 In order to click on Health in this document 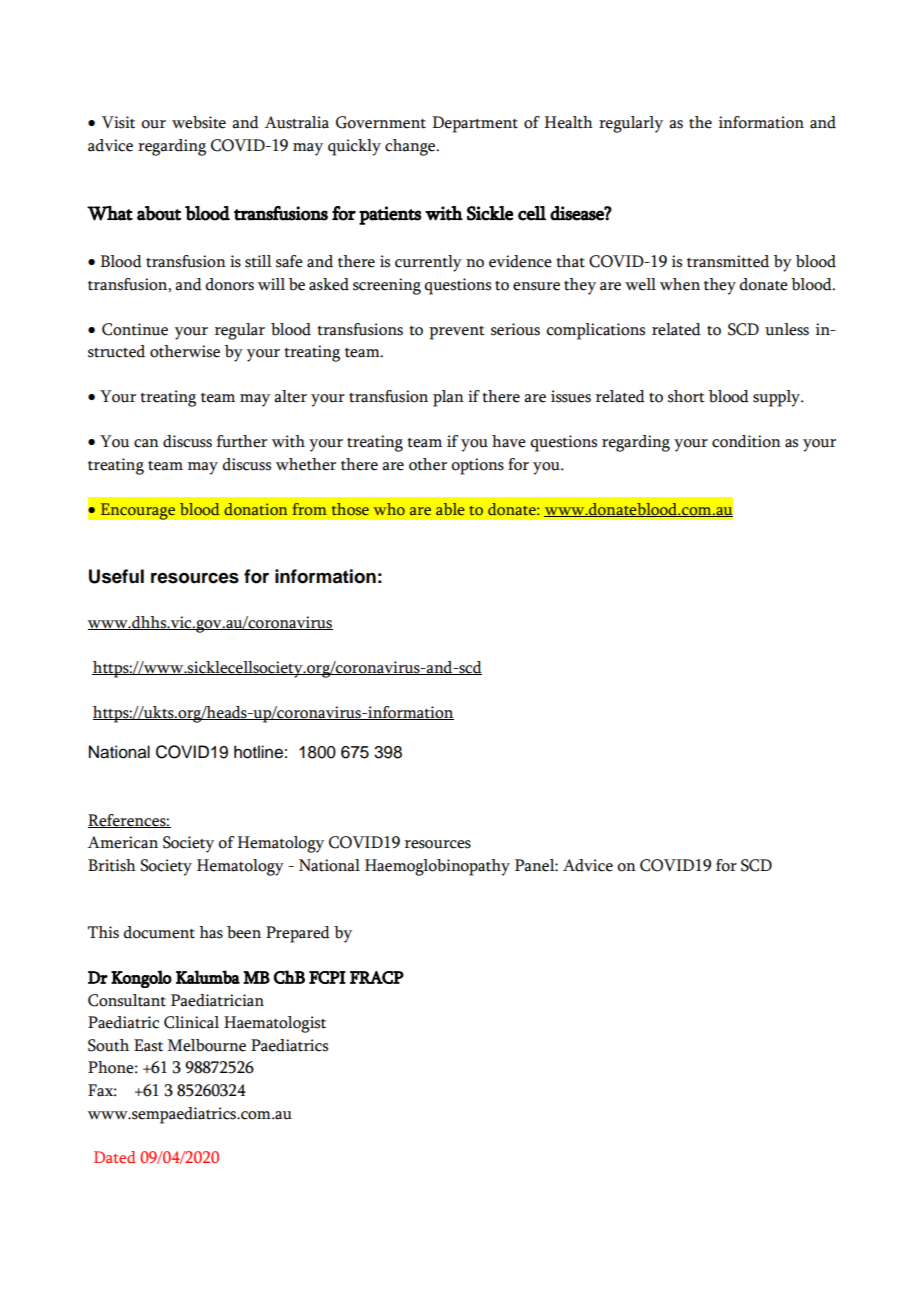, I will do `click(568, 122)`.
